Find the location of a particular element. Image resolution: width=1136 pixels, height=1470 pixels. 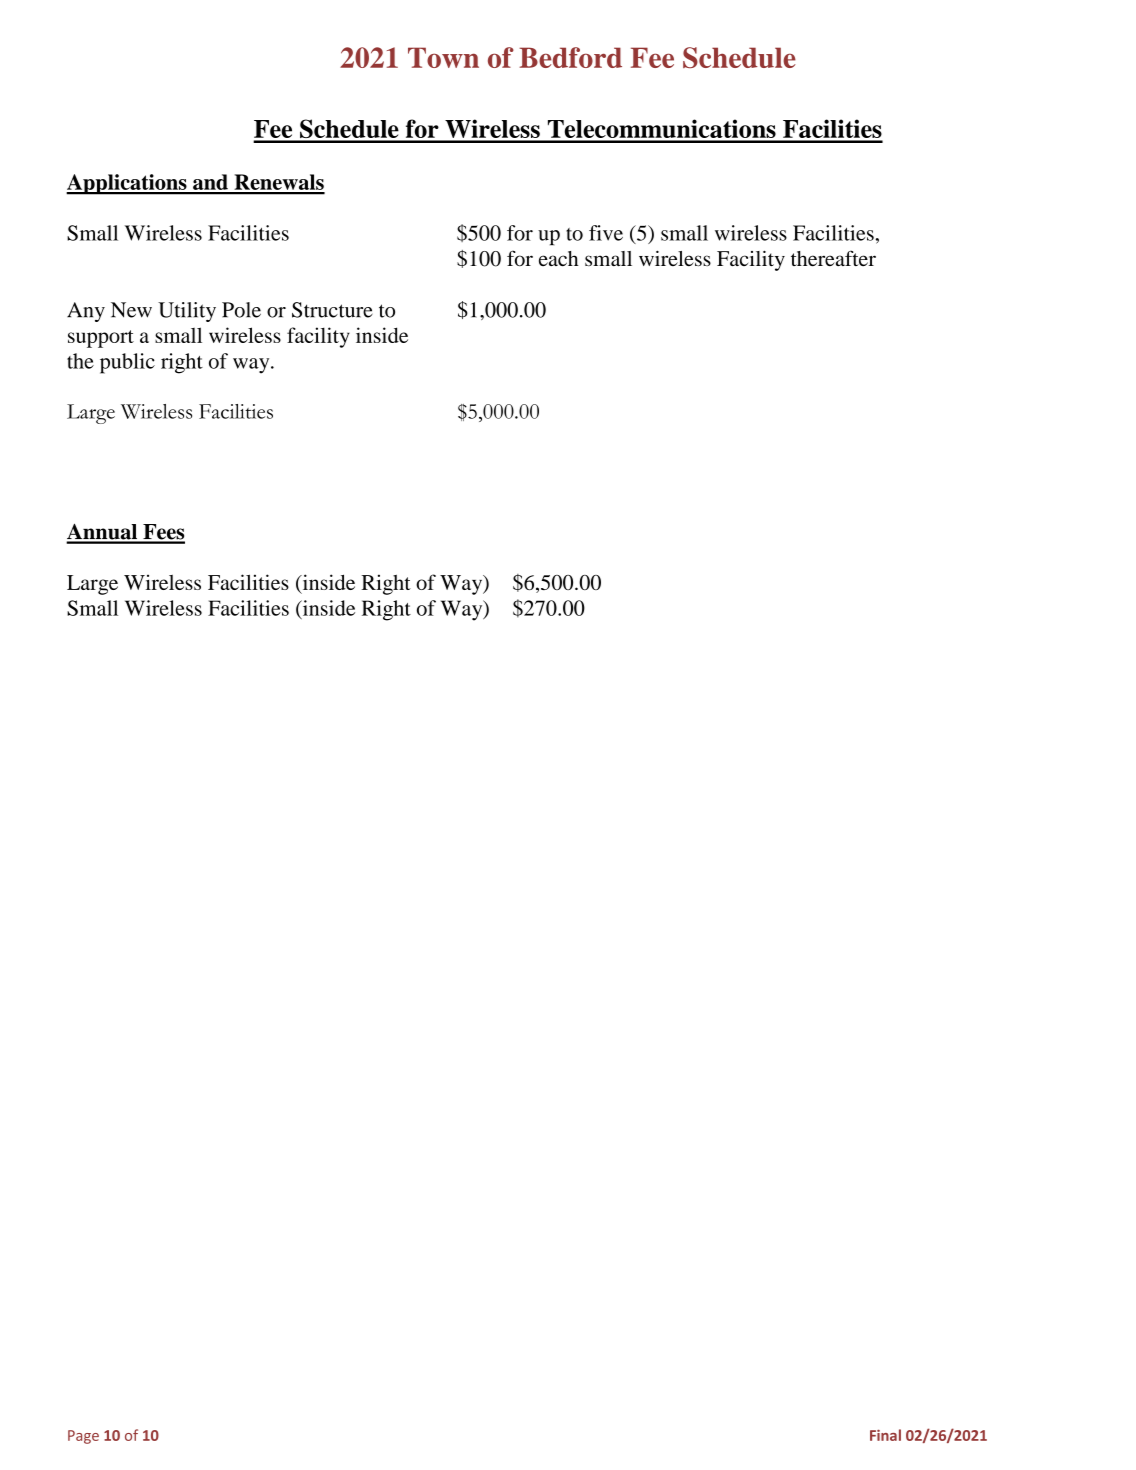

Utility is located at coordinates (187, 312).
